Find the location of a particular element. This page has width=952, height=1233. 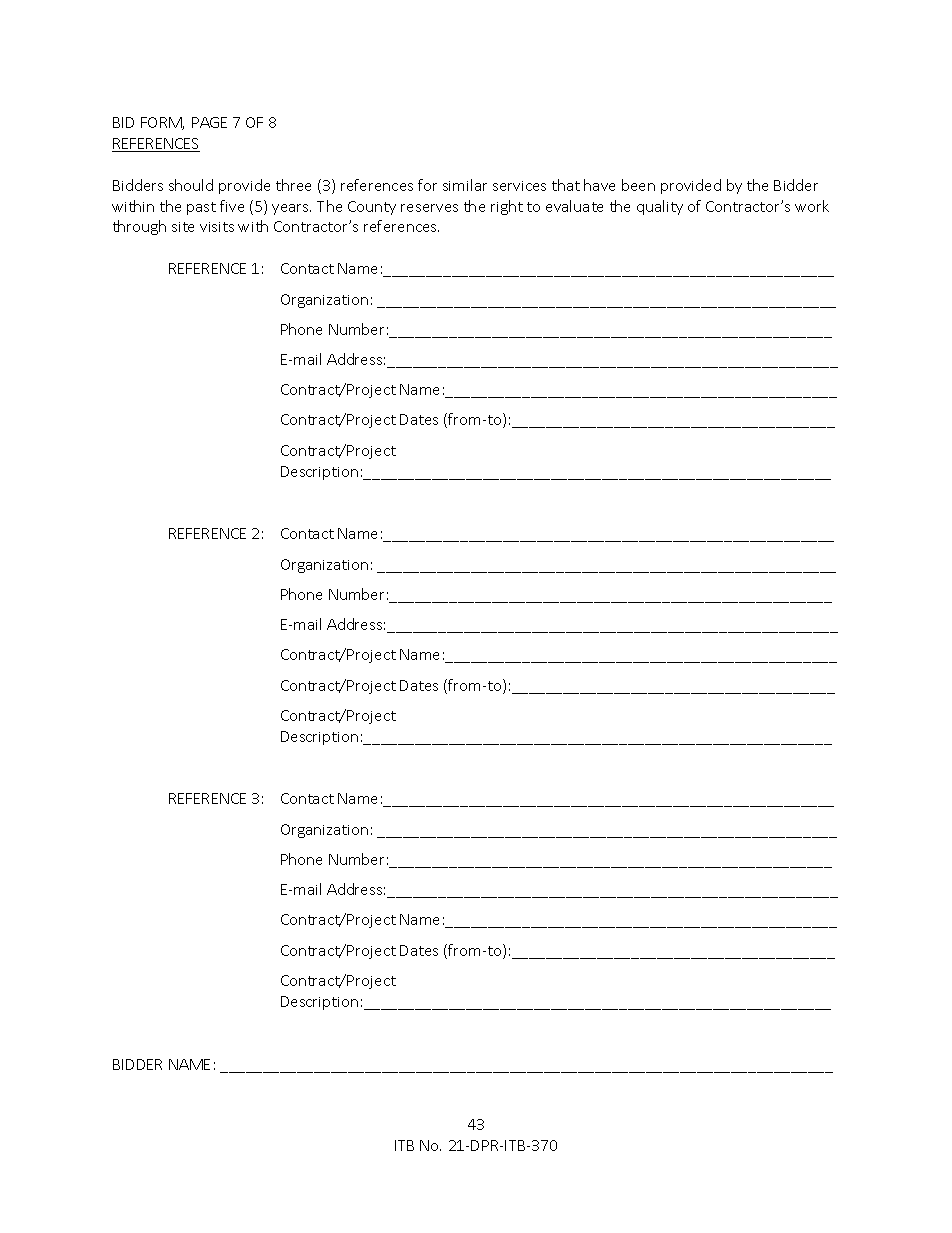

should is located at coordinates (191, 185).
